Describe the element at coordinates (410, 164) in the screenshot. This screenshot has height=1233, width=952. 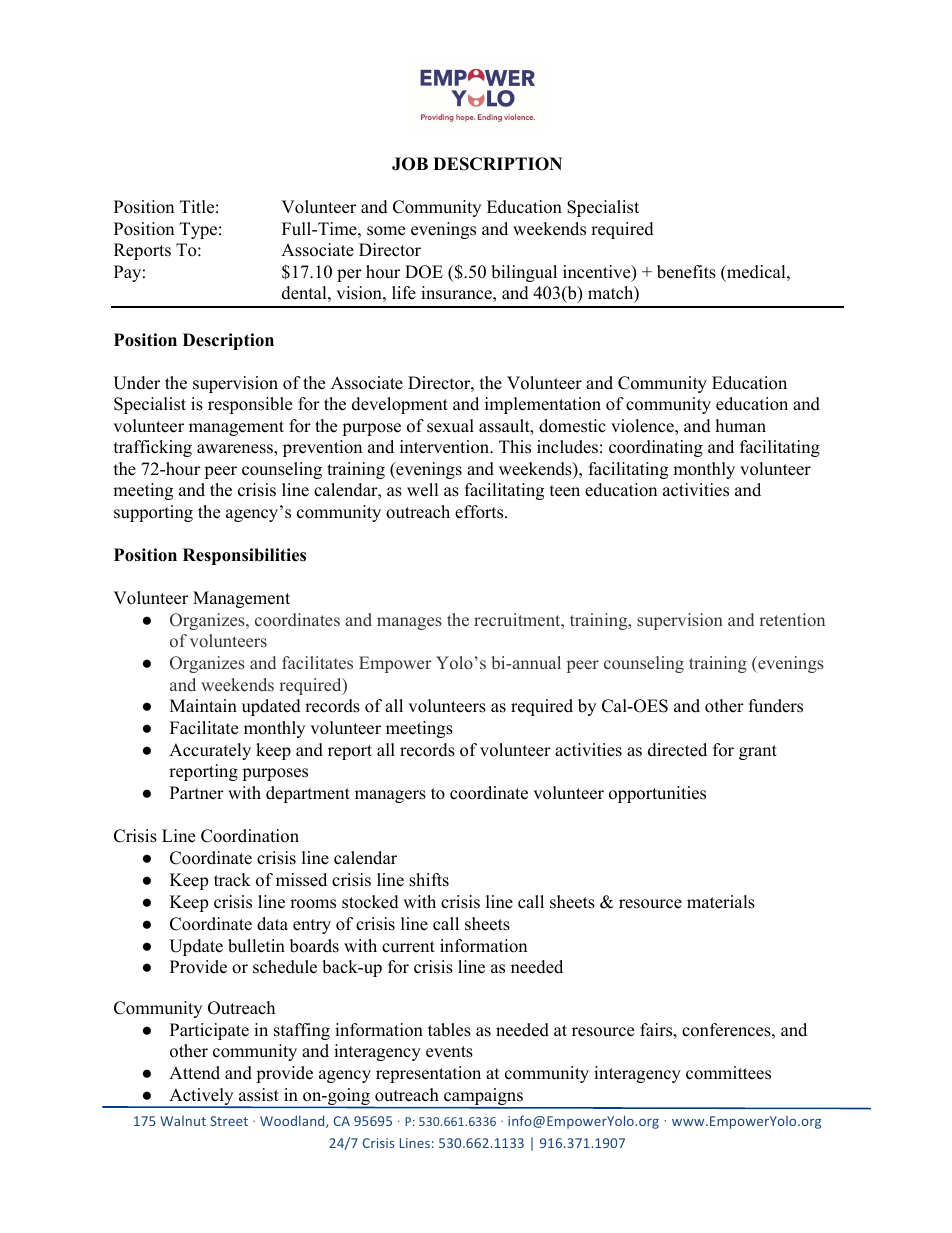
I see `JOB` at that location.
